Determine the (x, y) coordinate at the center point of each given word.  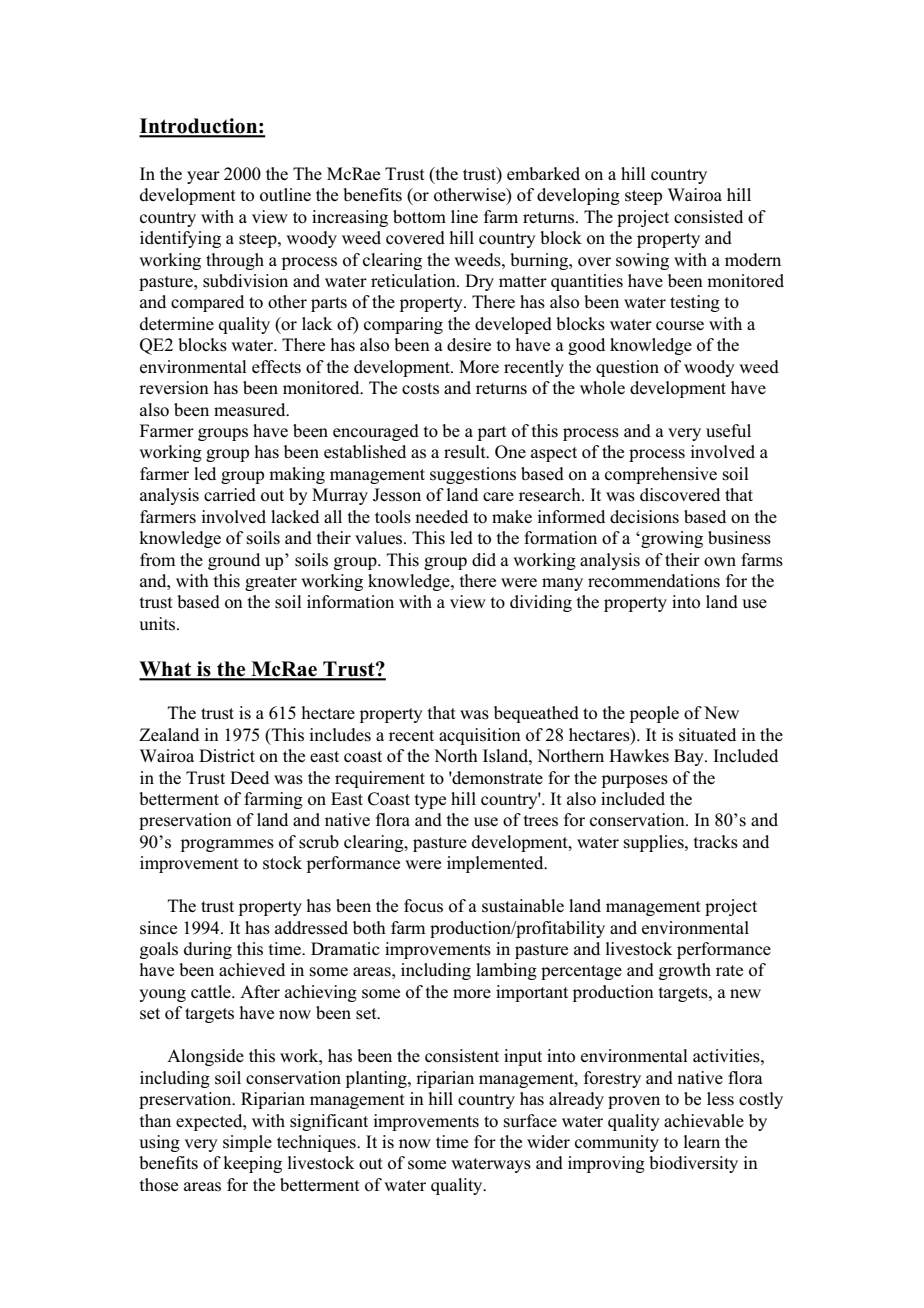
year (203, 177)
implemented (496, 864)
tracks (716, 842)
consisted (708, 217)
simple (247, 1143)
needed (441, 516)
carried (230, 494)
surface (530, 1121)
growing (671, 539)
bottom (419, 217)
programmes (227, 845)
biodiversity (693, 1164)
